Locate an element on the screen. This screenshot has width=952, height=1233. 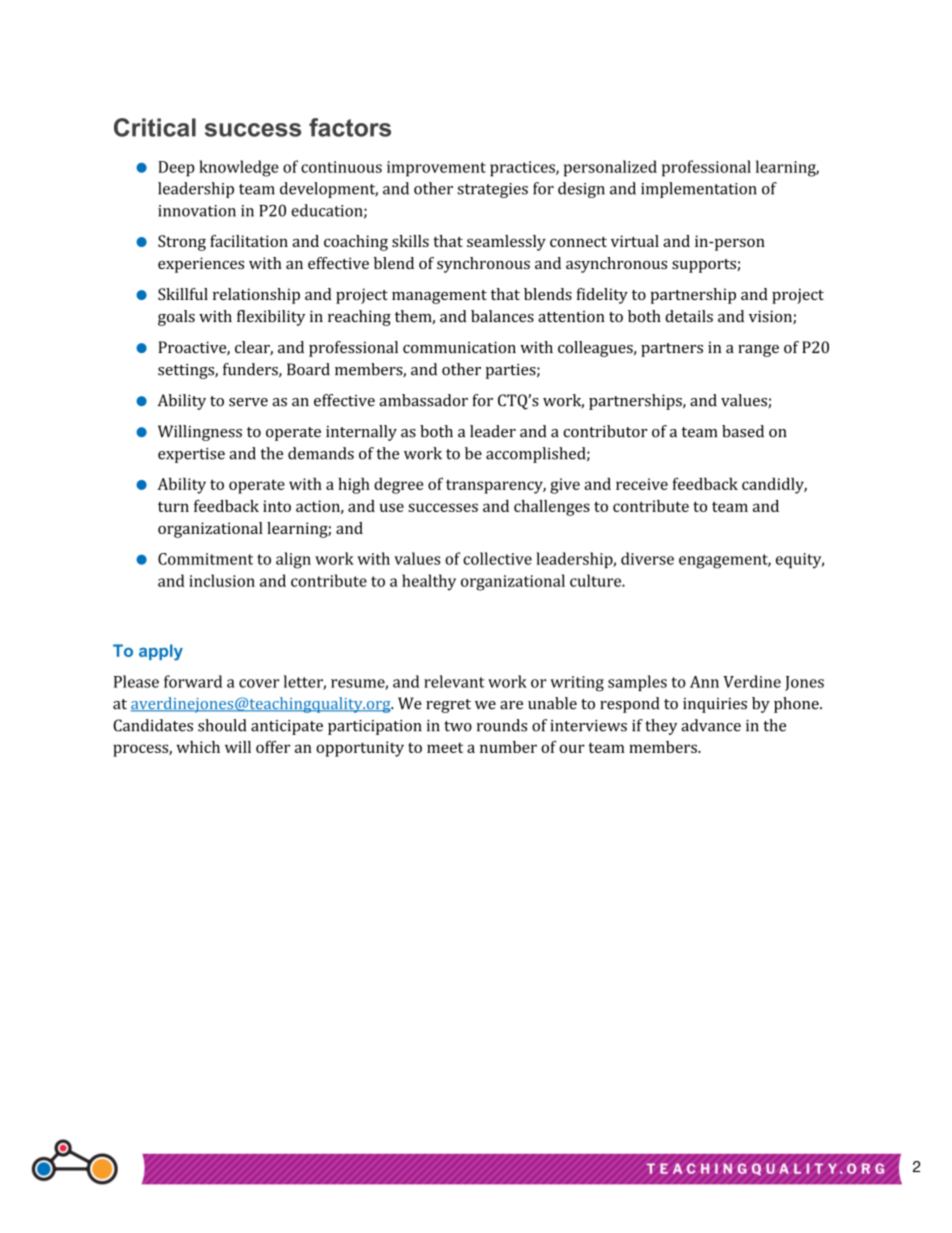
should is located at coordinates (222, 725).
